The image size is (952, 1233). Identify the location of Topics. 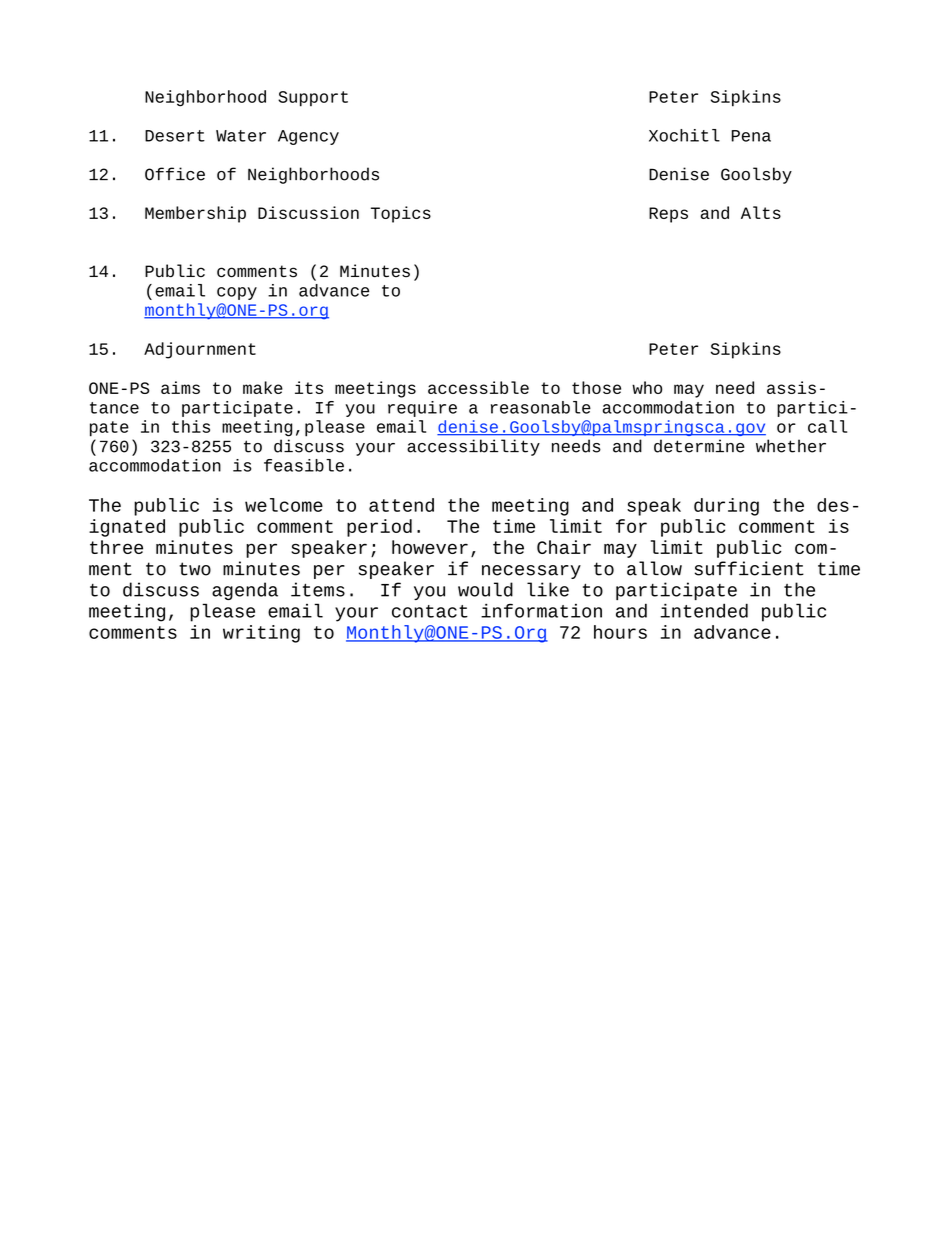
(401, 214).
